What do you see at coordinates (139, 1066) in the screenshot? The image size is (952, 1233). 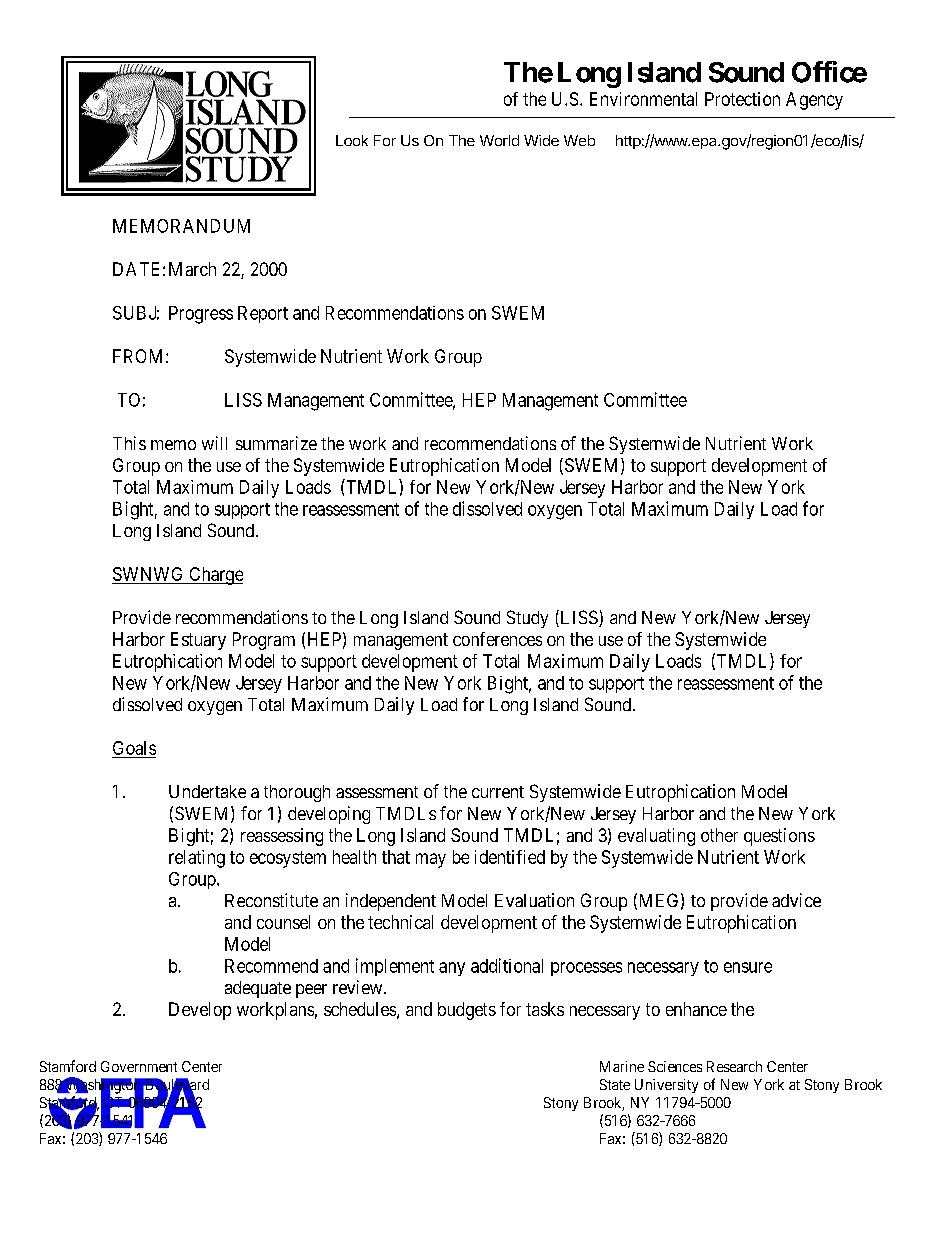 I see `Government` at bounding box center [139, 1066].
